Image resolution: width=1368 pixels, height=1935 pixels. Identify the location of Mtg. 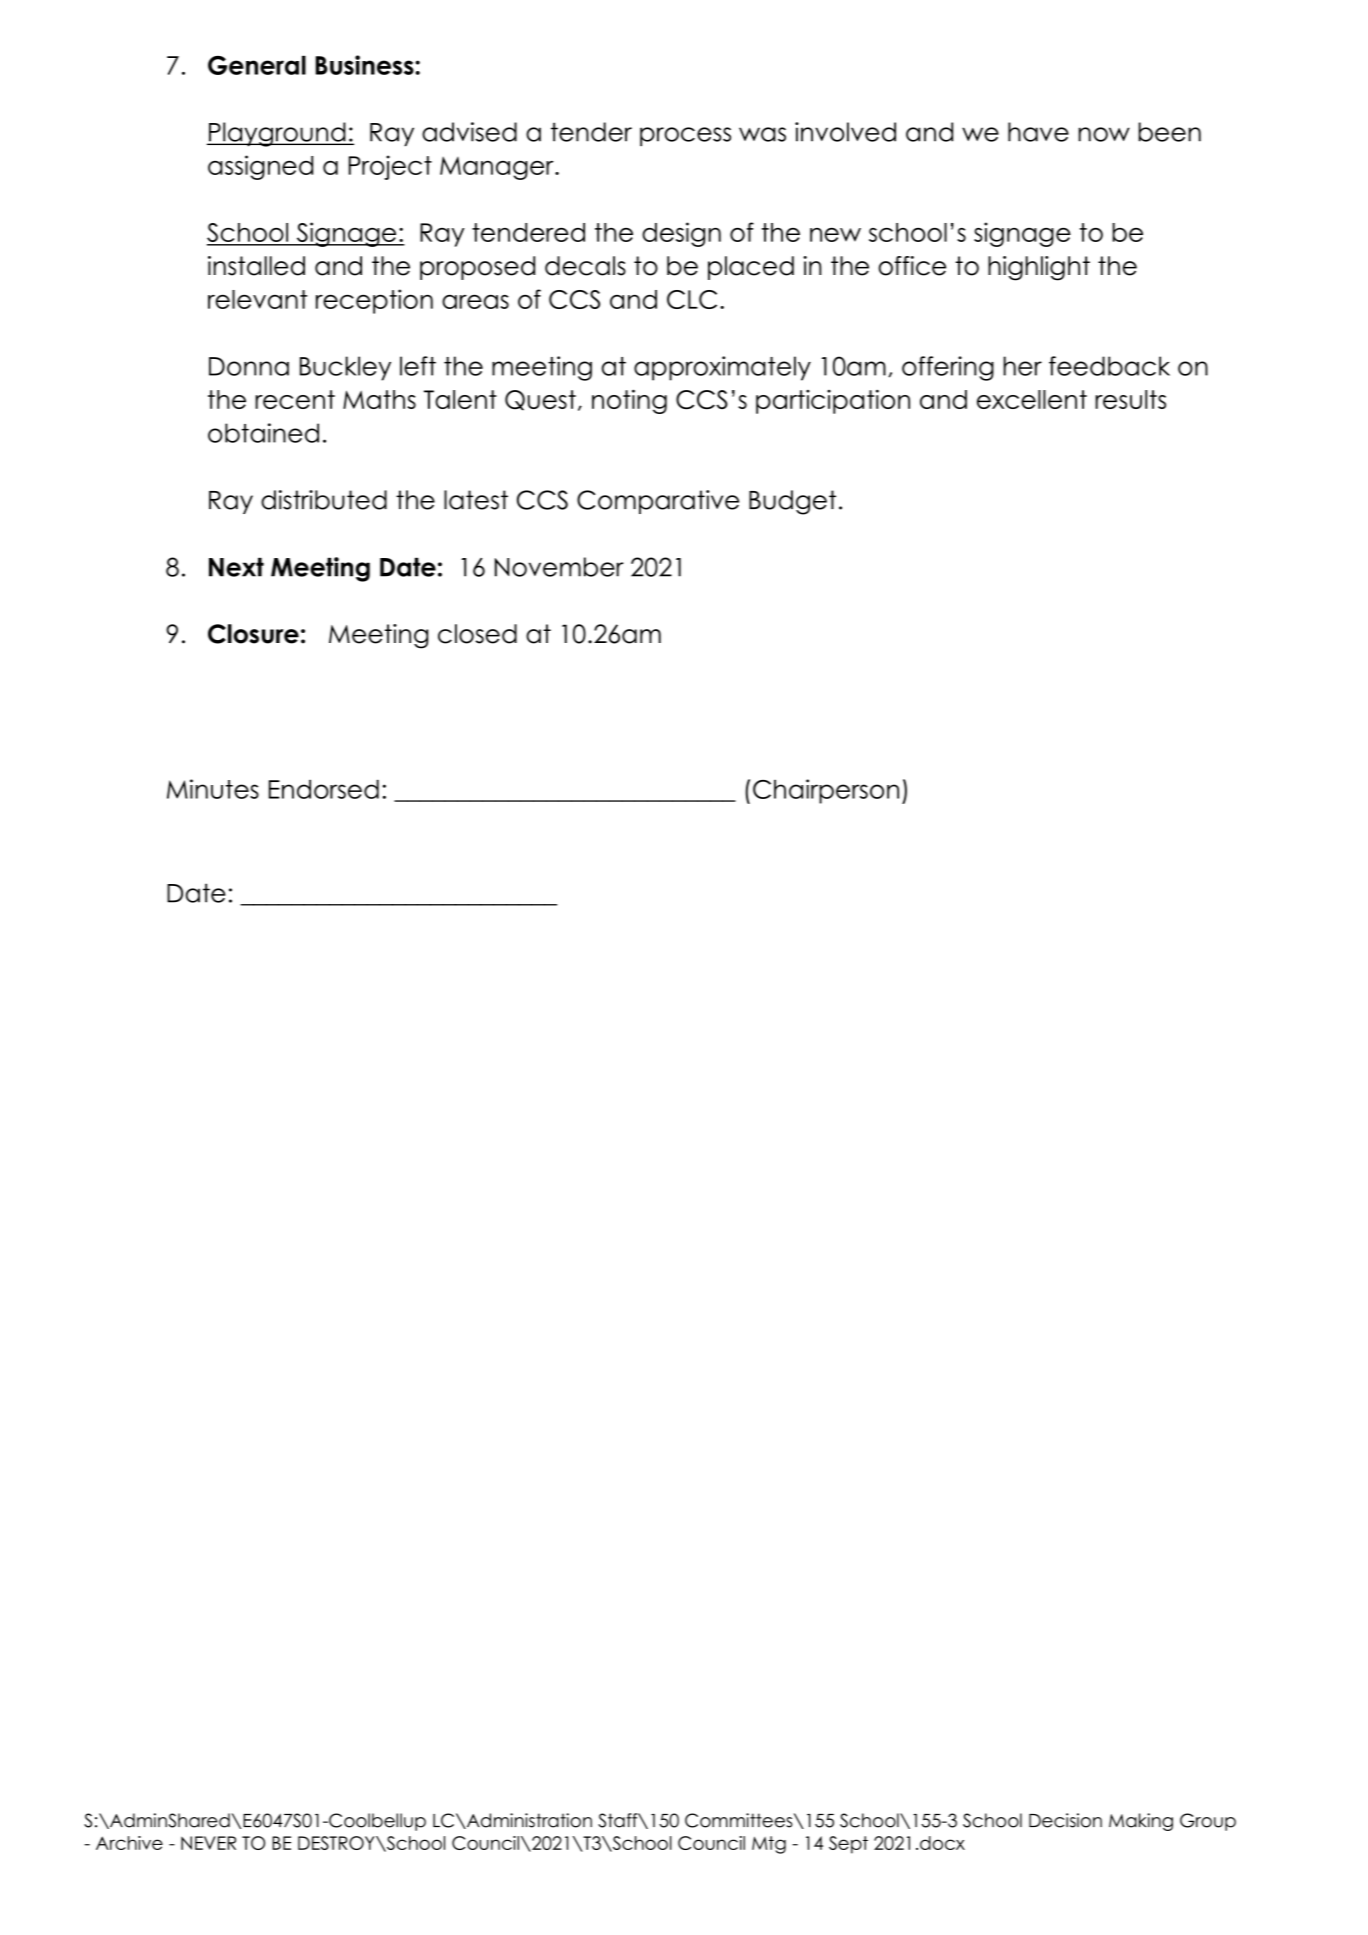
(769, 1845).
